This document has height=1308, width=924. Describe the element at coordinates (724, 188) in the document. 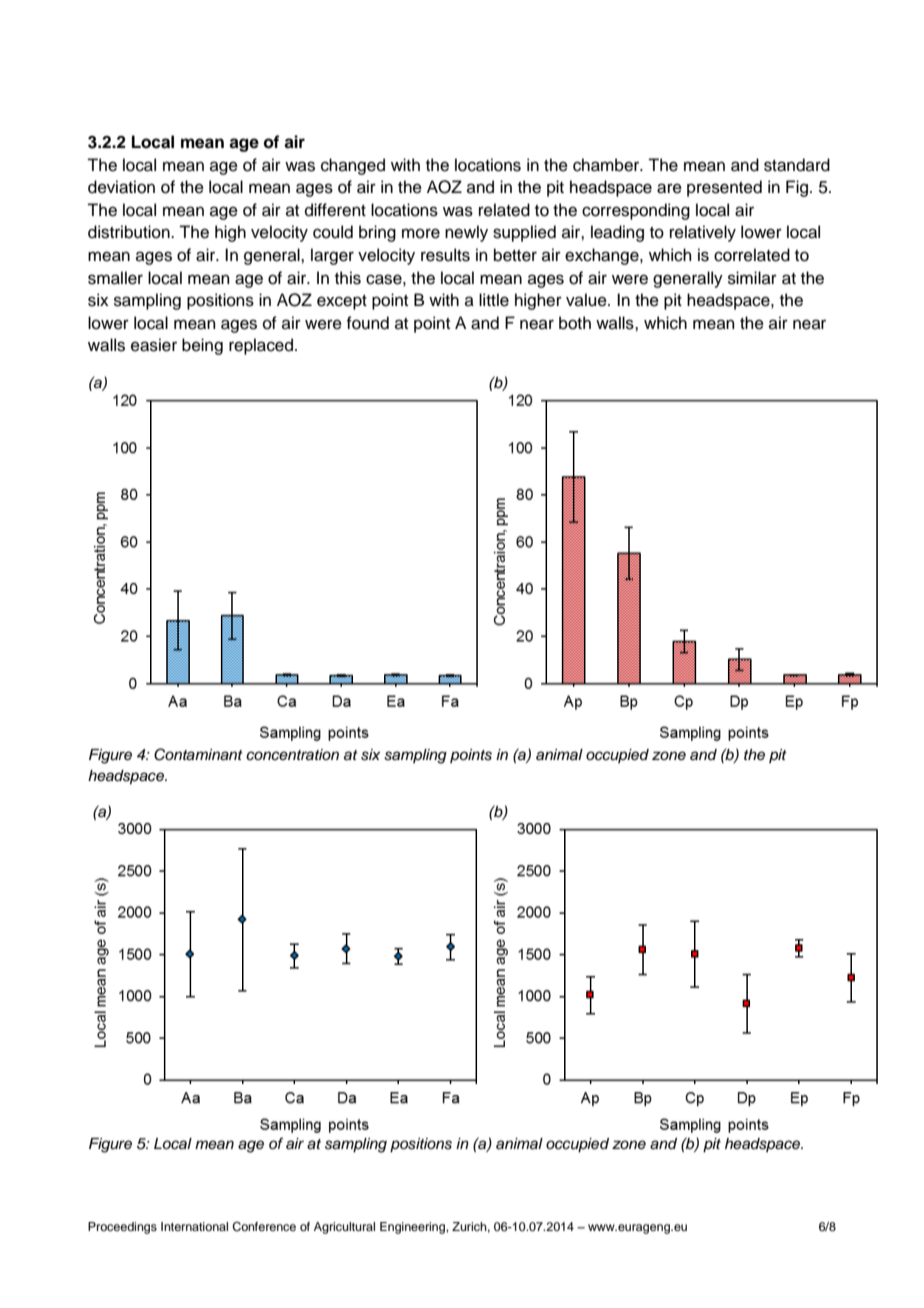

I see `presented` at that location.
